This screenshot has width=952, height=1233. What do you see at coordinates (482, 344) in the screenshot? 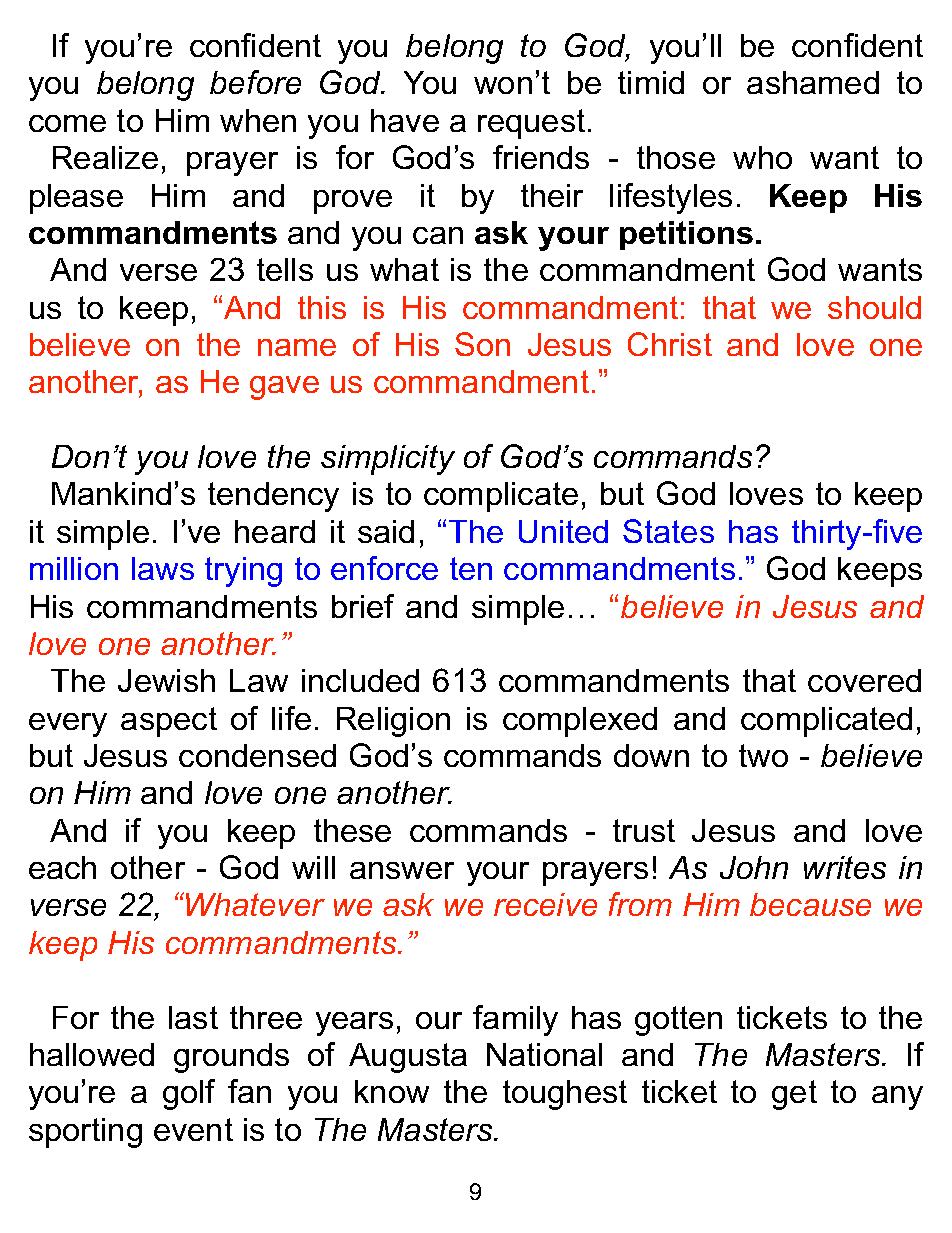
I see `Son` at bounding box center [482, 344].
